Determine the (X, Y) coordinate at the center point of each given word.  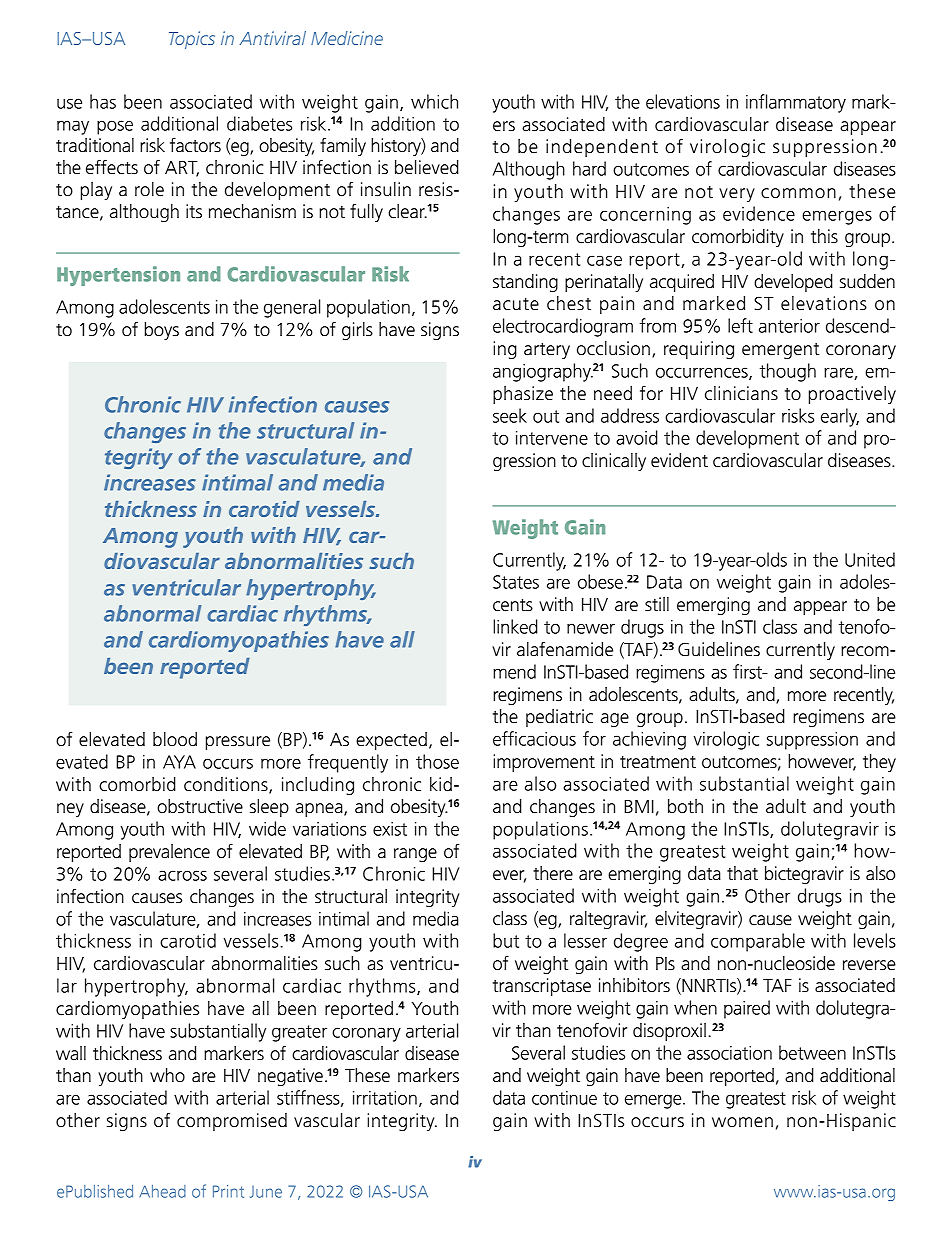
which (434, 101)
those (437, 761)
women (742, 1122)
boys (162, 331)
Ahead (162, 1191)
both (685, 806)
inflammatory (796, 103)
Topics (192, 40)
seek (510, 415)
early (840, 417)
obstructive (200, 806)
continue (564, 1098)
